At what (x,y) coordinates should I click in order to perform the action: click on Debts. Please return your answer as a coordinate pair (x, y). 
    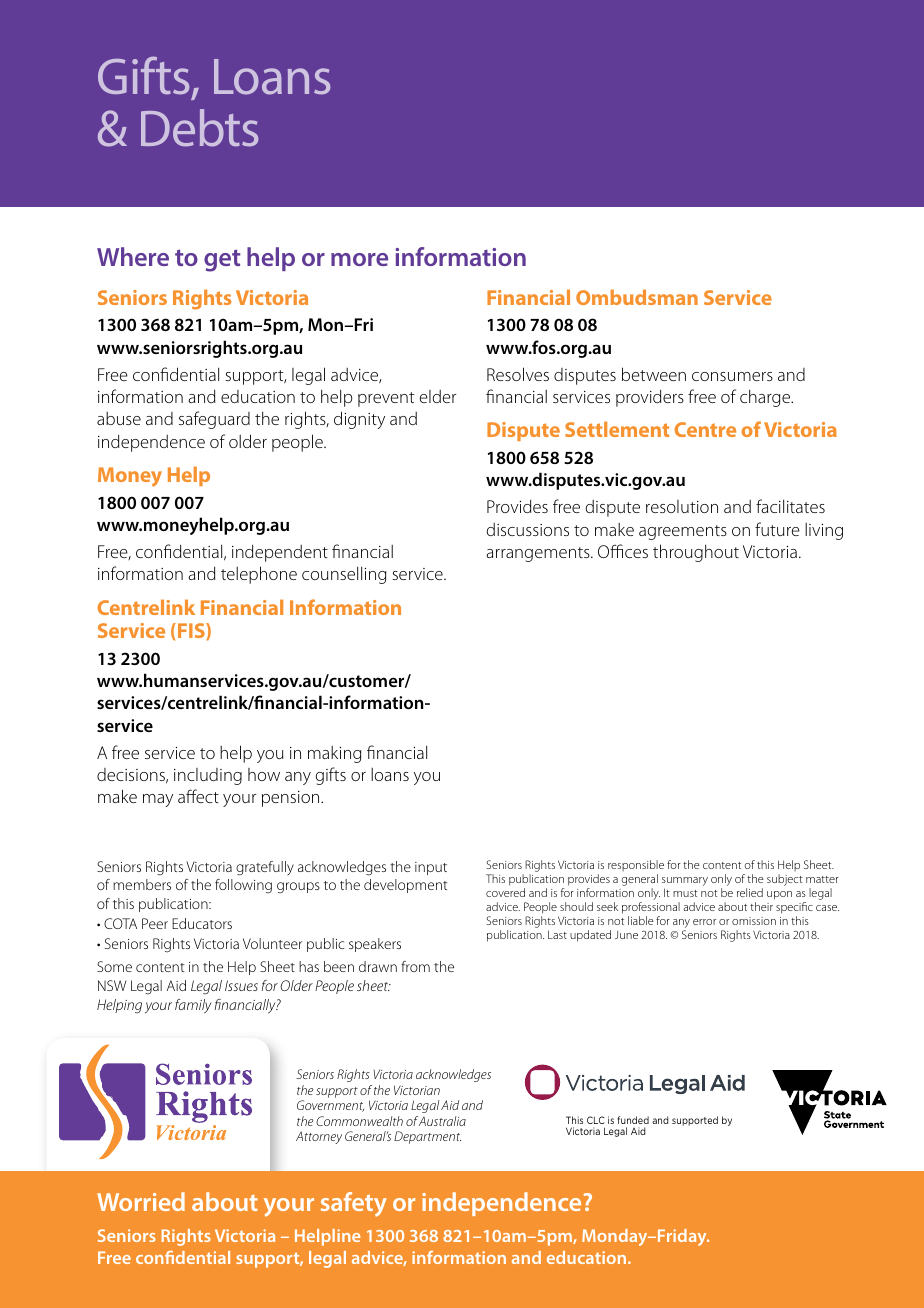
    Looking at the image, I should click on (199, 128).
